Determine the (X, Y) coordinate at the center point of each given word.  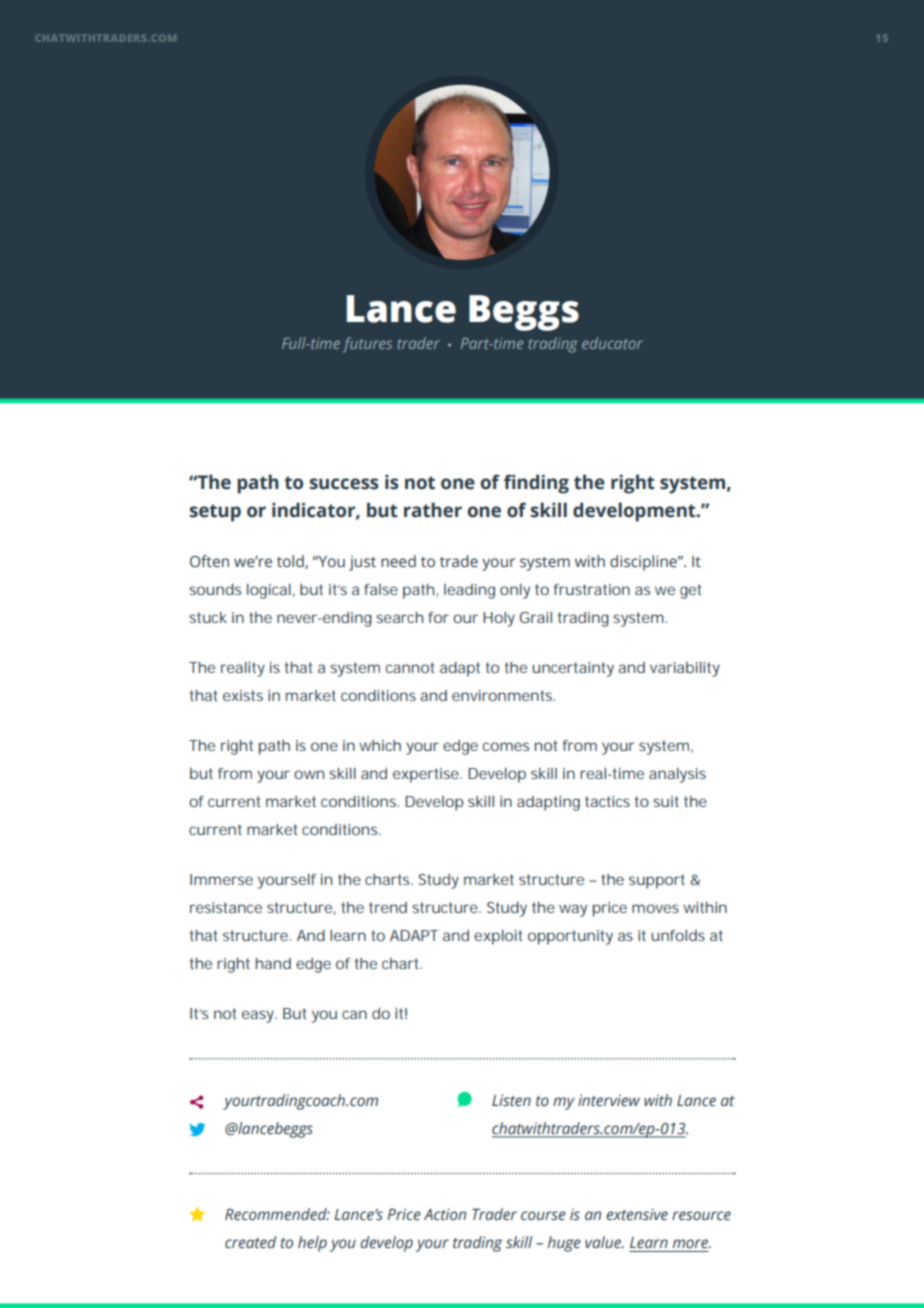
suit (666, 801)
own (309, 774)
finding (536, 484)
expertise (427, 775)
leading (469, 591)
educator (612, 343)
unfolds (678, 935)
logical (269, 591)
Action (445, 1214)
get (690, 591)
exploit (498, 937)
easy (259, 1016)
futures (367, 345)
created (250, 1242)
